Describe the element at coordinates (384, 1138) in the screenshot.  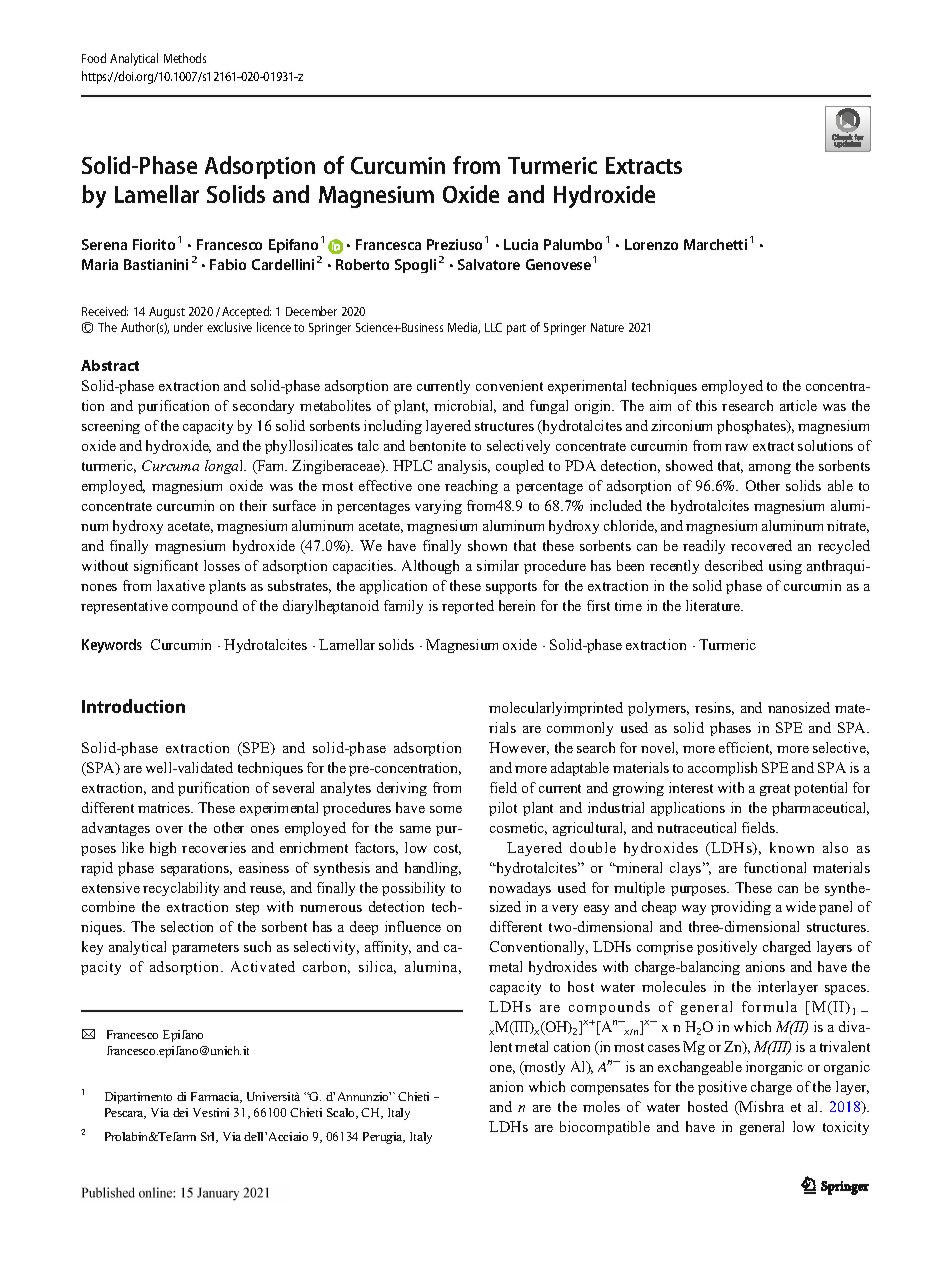
I see `Perugia` at that location.
